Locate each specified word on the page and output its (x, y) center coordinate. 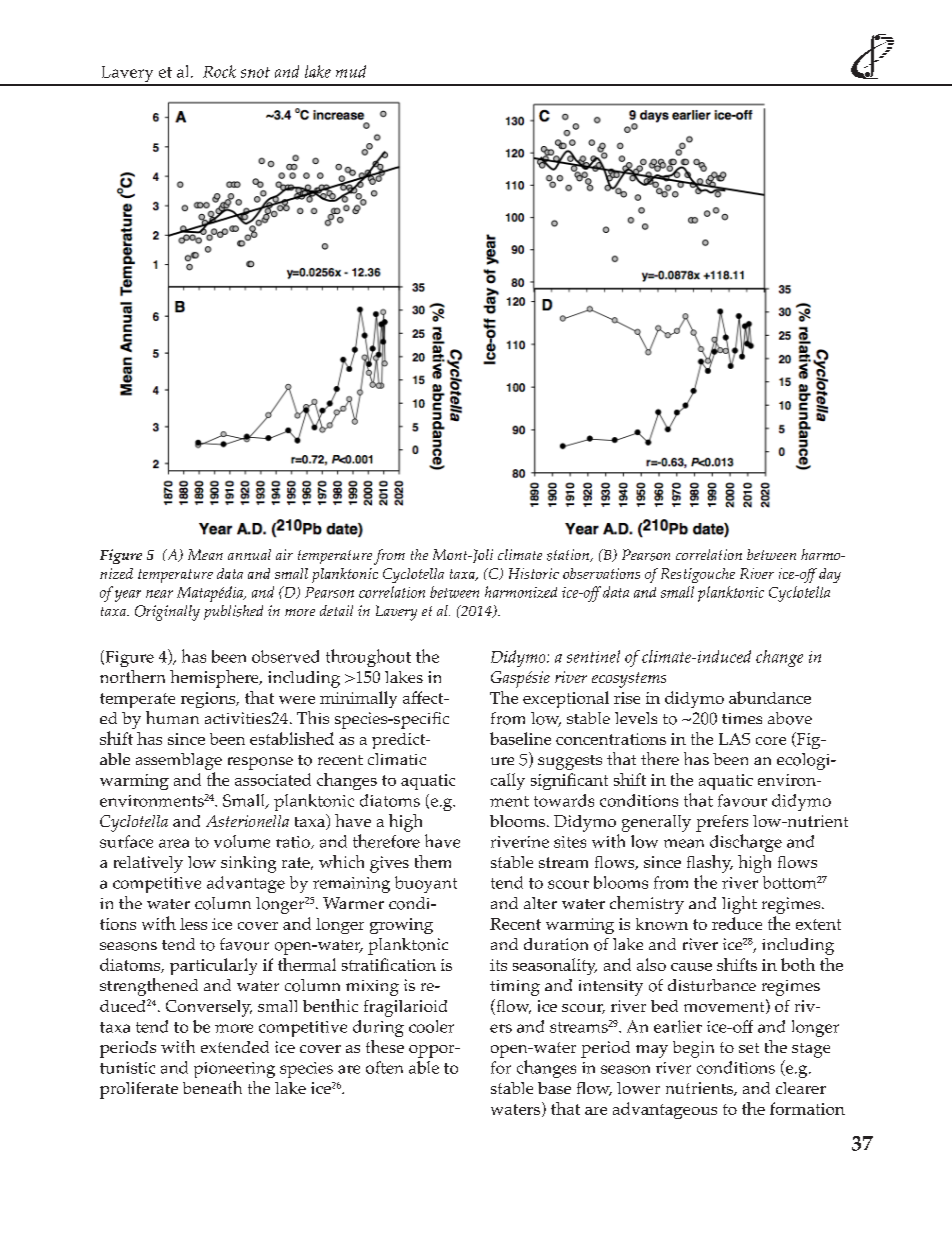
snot (255, 72)
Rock (219, 71)
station (569, 555)
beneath (212, 1087)
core (771, 741)
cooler (431, 1026)
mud (351, 71)
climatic (397, 759)
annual (249, 554)
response (260, 763)
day (830, 575)
